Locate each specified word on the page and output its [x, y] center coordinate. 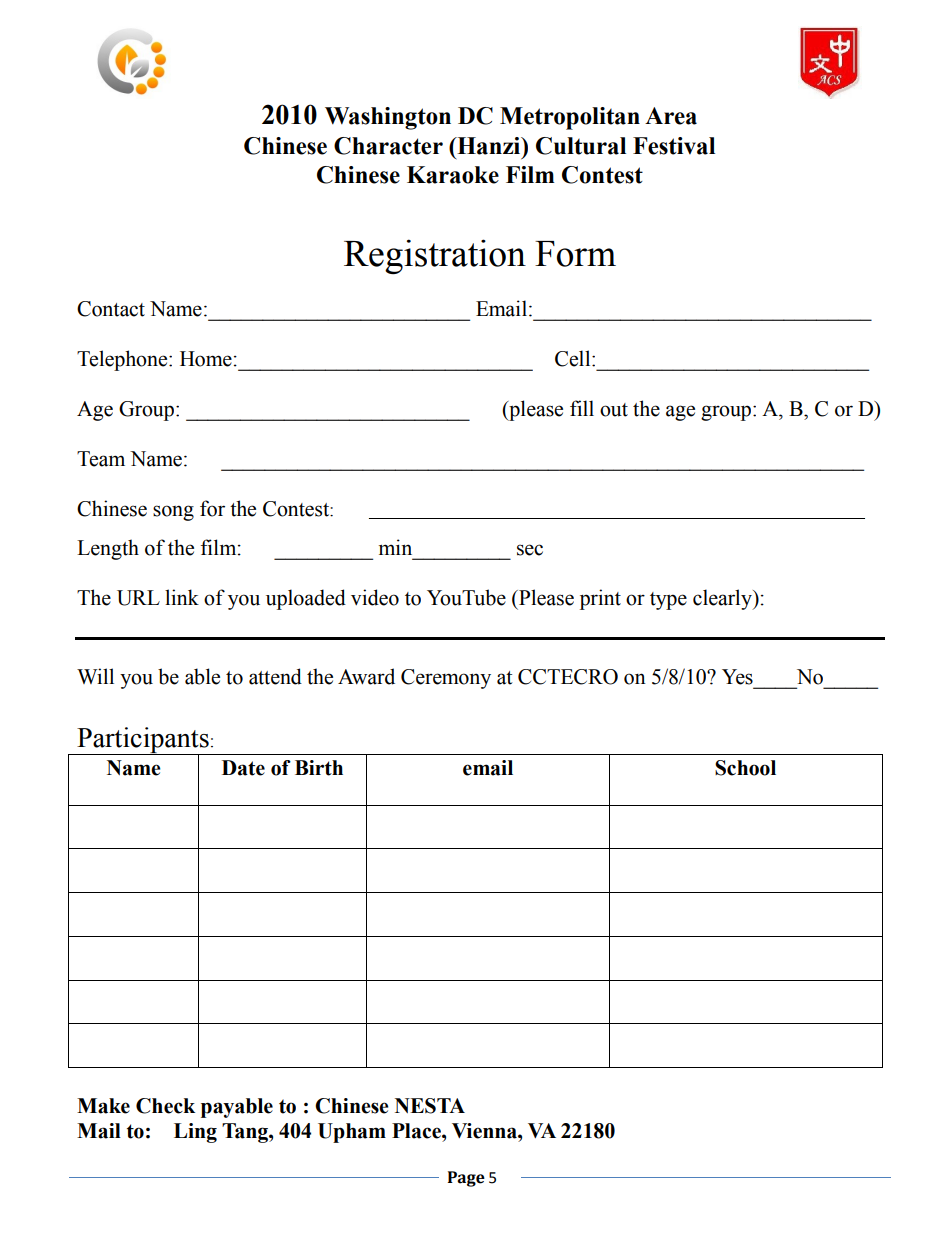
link [182, 597]
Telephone [123, 360]
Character [388, 146]
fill [582, 408]
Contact [111, 309]
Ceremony [446, 679]
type [668, 601]
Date [243, 768]
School [745, 768]
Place [417, 1131]
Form [575, 254]
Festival [674, 146]
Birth [319, 768]
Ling [195, 1133]
